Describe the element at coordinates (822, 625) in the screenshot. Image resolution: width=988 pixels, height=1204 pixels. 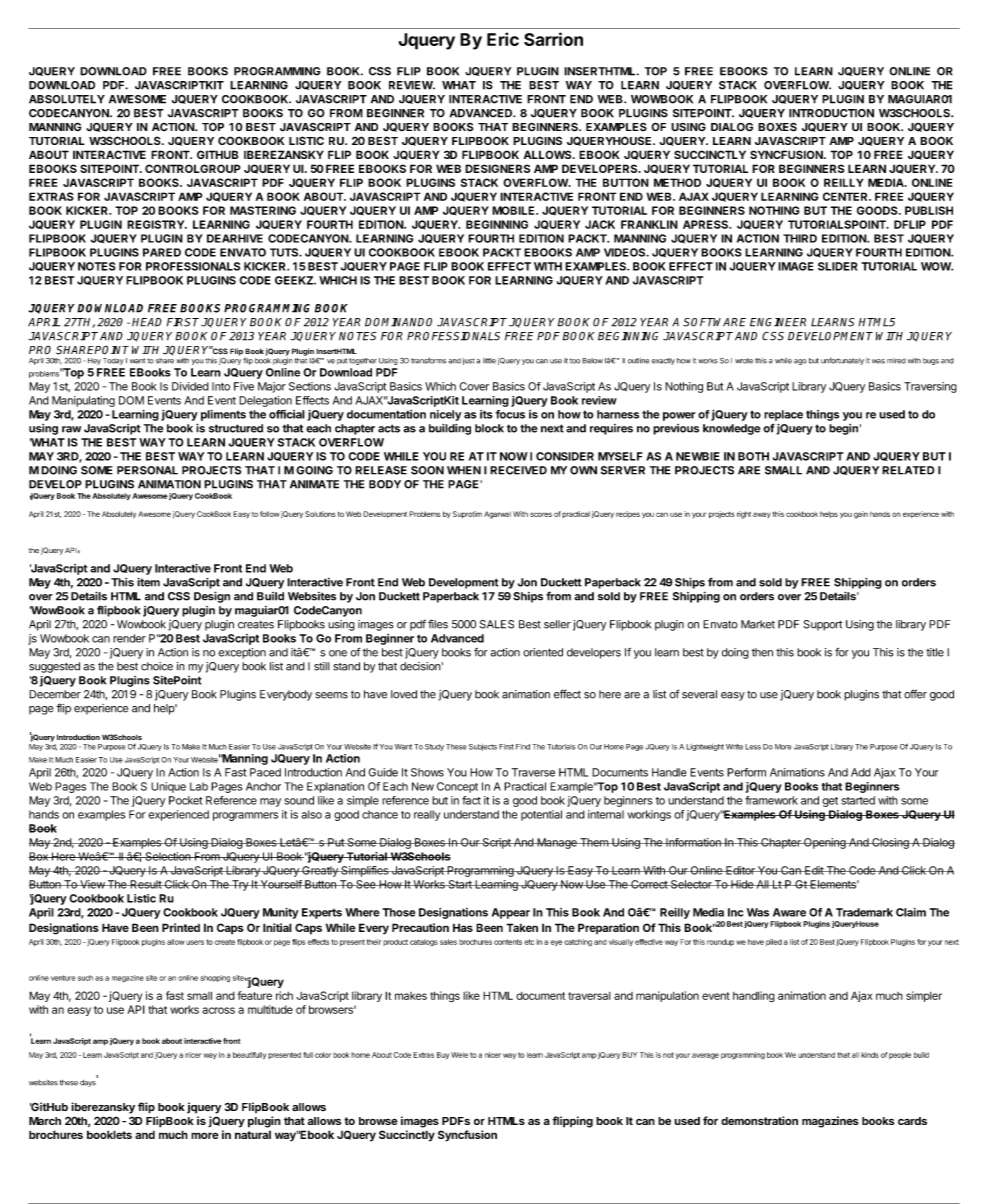
I see `Support` at that location.
